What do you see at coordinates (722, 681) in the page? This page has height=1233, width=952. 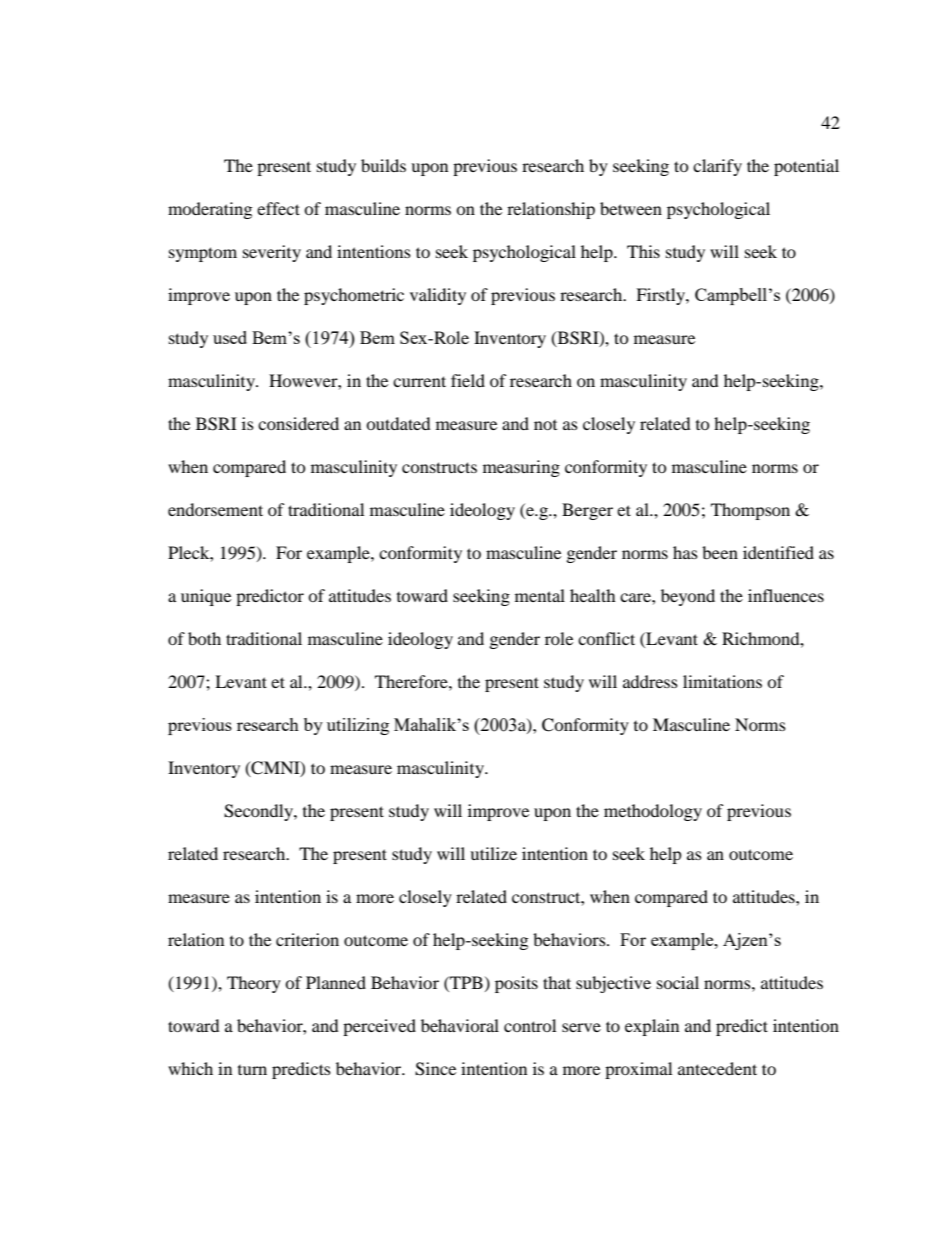 I see `limitations` at bounding box center [722, 681].
